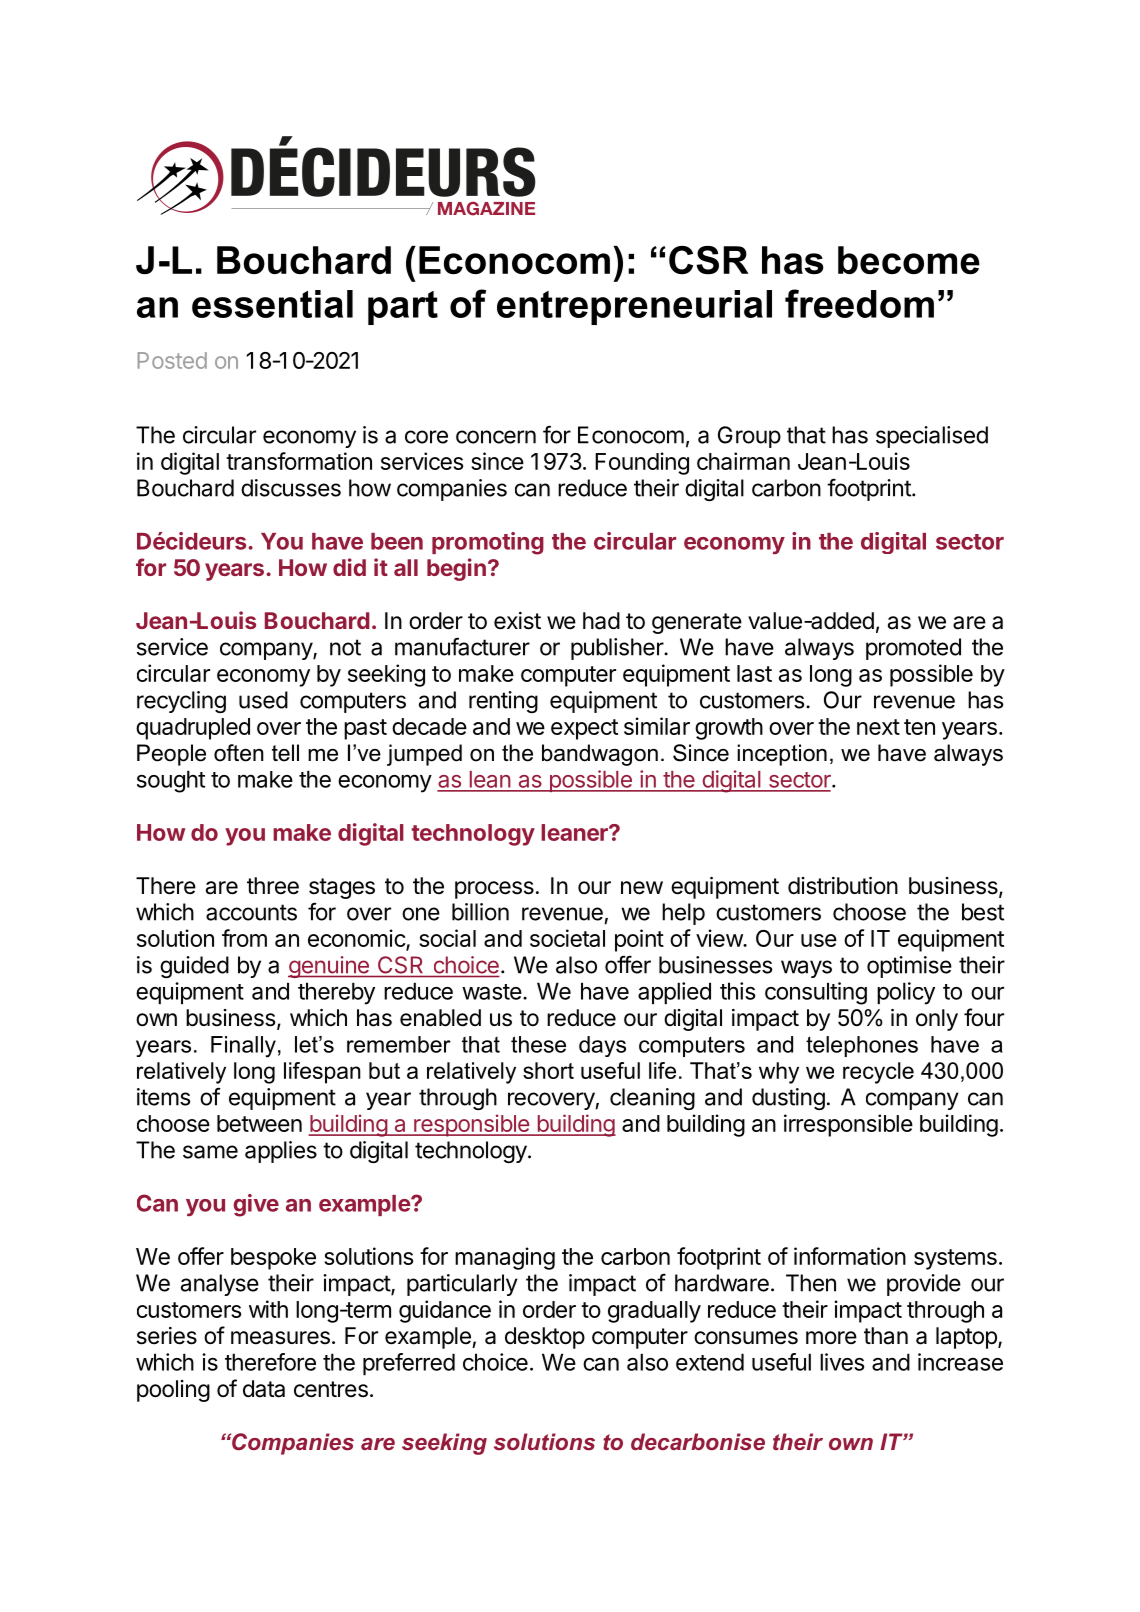 The height and width of the screenshot is (1612, 1140). What do you see at coordinates (859, 303) in the screenshot?
I see `freedom` at bounding box center [859, 303].
